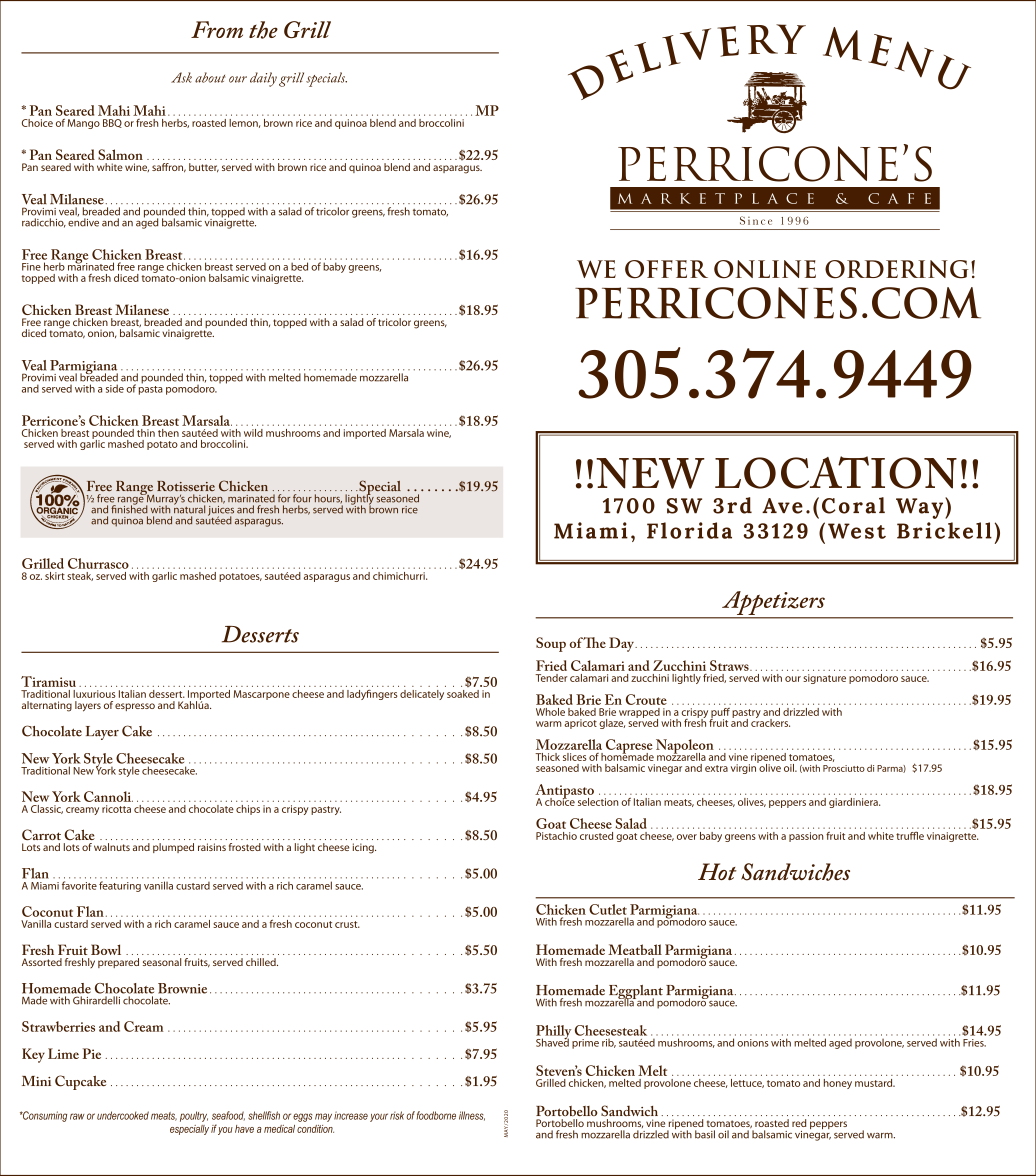 The width and height of the screenshot is (1036, 1176). What do you see at coordinates (551, 644) in the screenshot?
I see `Soup` at bounding box center [551, 644].
